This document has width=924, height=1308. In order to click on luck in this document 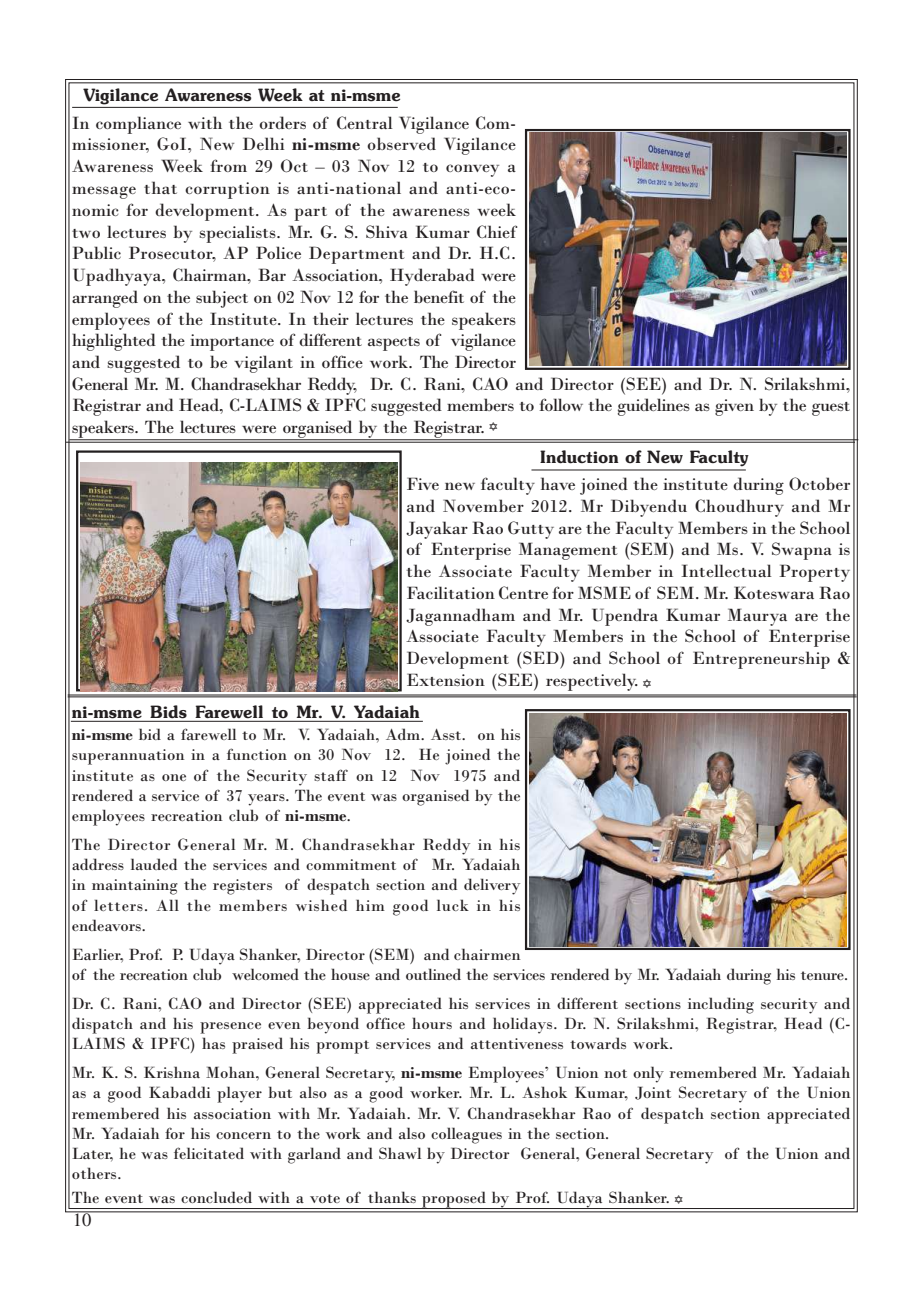, I will do `click(453, 905)`.
